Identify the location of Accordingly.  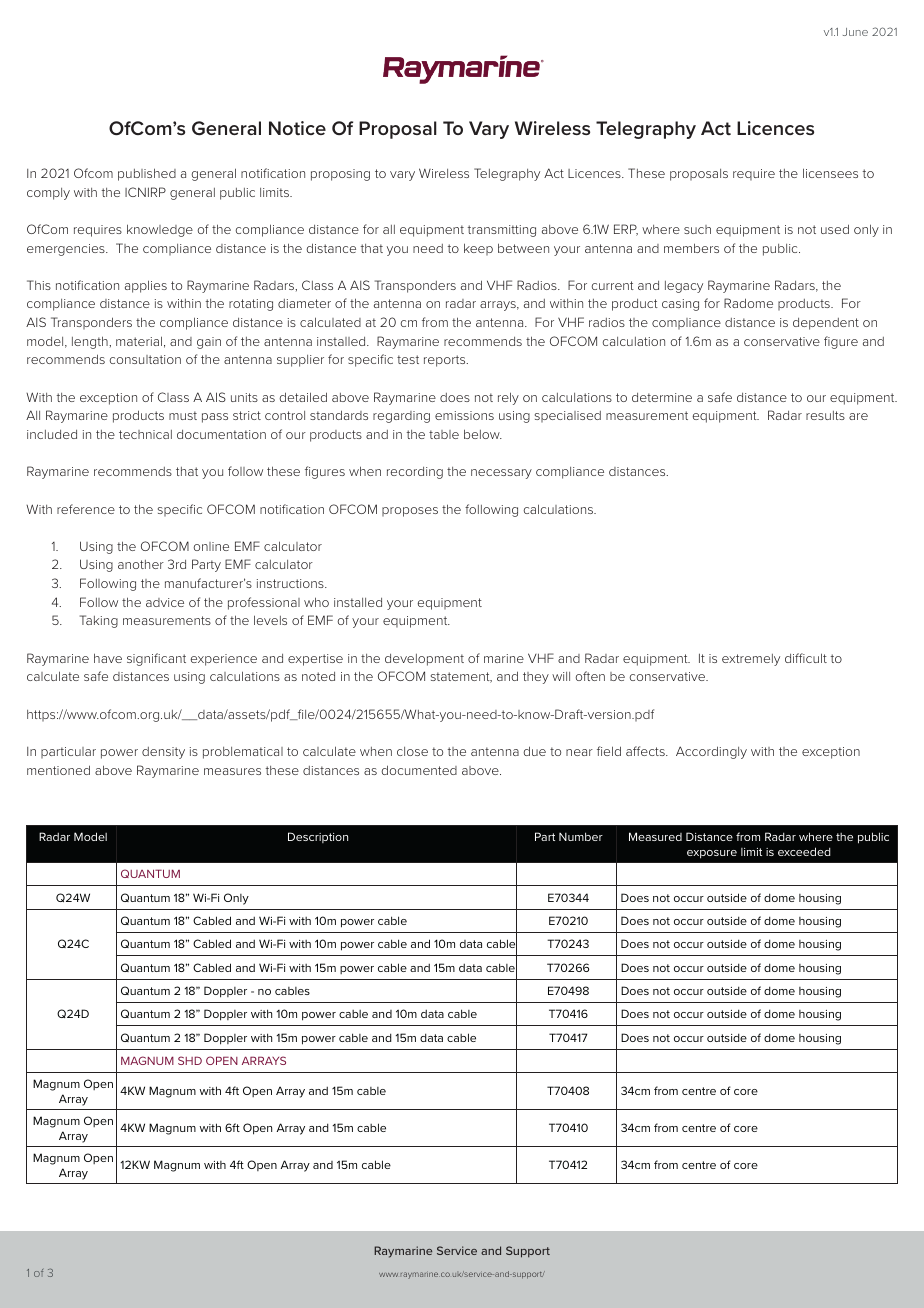
(711, 752).
